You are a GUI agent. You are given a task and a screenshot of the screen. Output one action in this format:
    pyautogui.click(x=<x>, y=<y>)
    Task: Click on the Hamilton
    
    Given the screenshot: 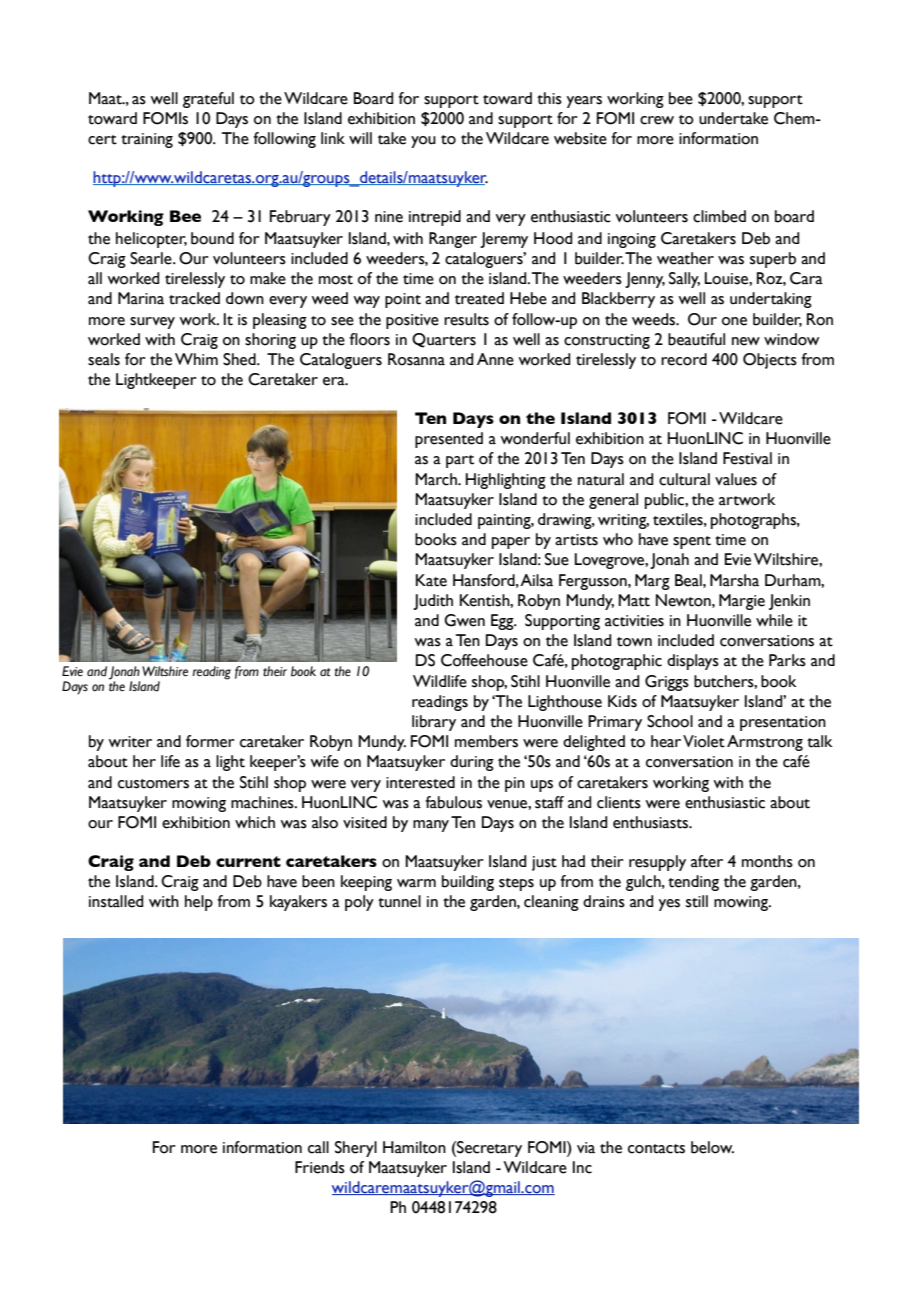 What is the action you would take?
    pyautogui.click(x=414, y=1147)
